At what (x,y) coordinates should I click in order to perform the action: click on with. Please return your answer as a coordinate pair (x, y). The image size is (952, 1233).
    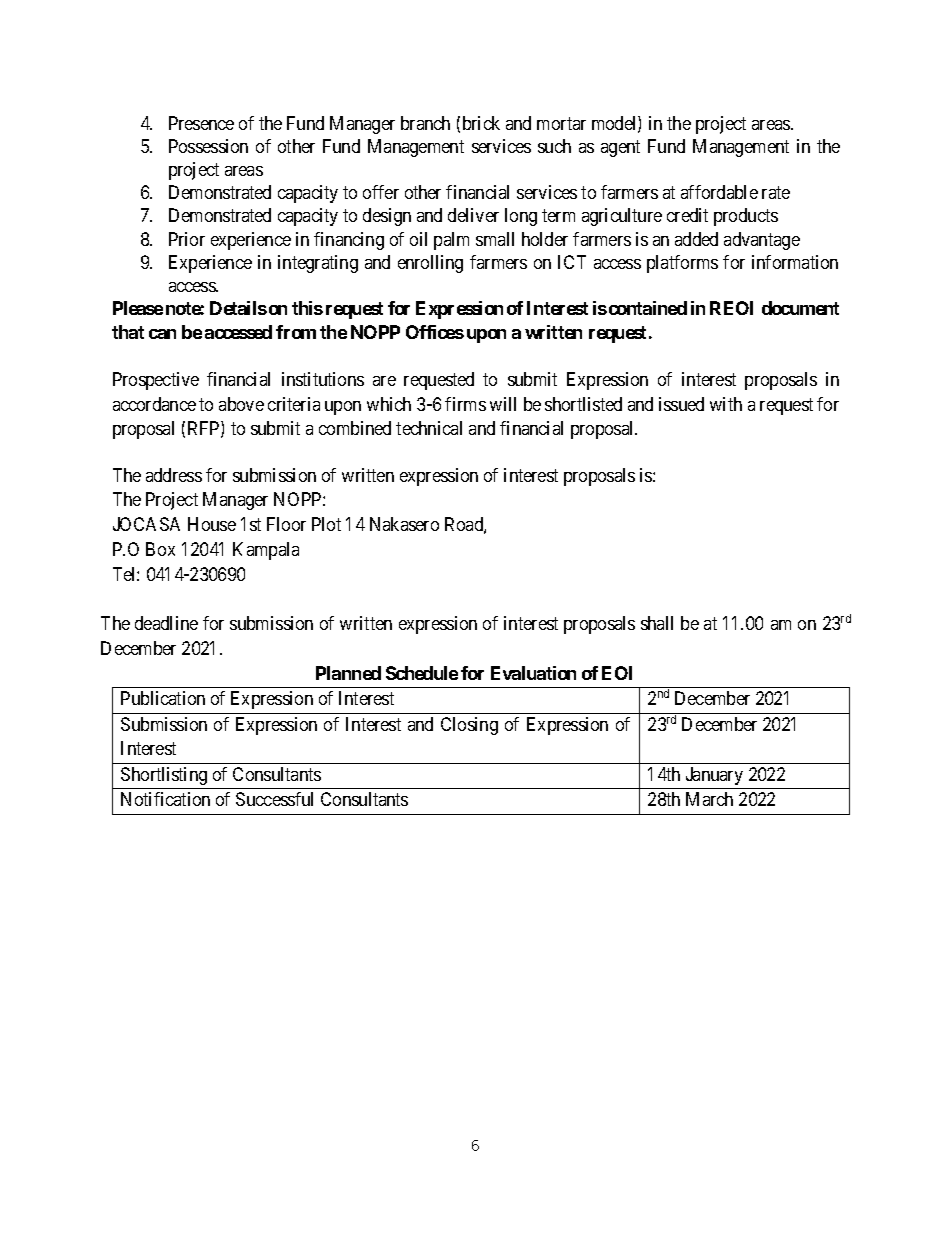
    Looking at the image, I should click on (726, 404).
